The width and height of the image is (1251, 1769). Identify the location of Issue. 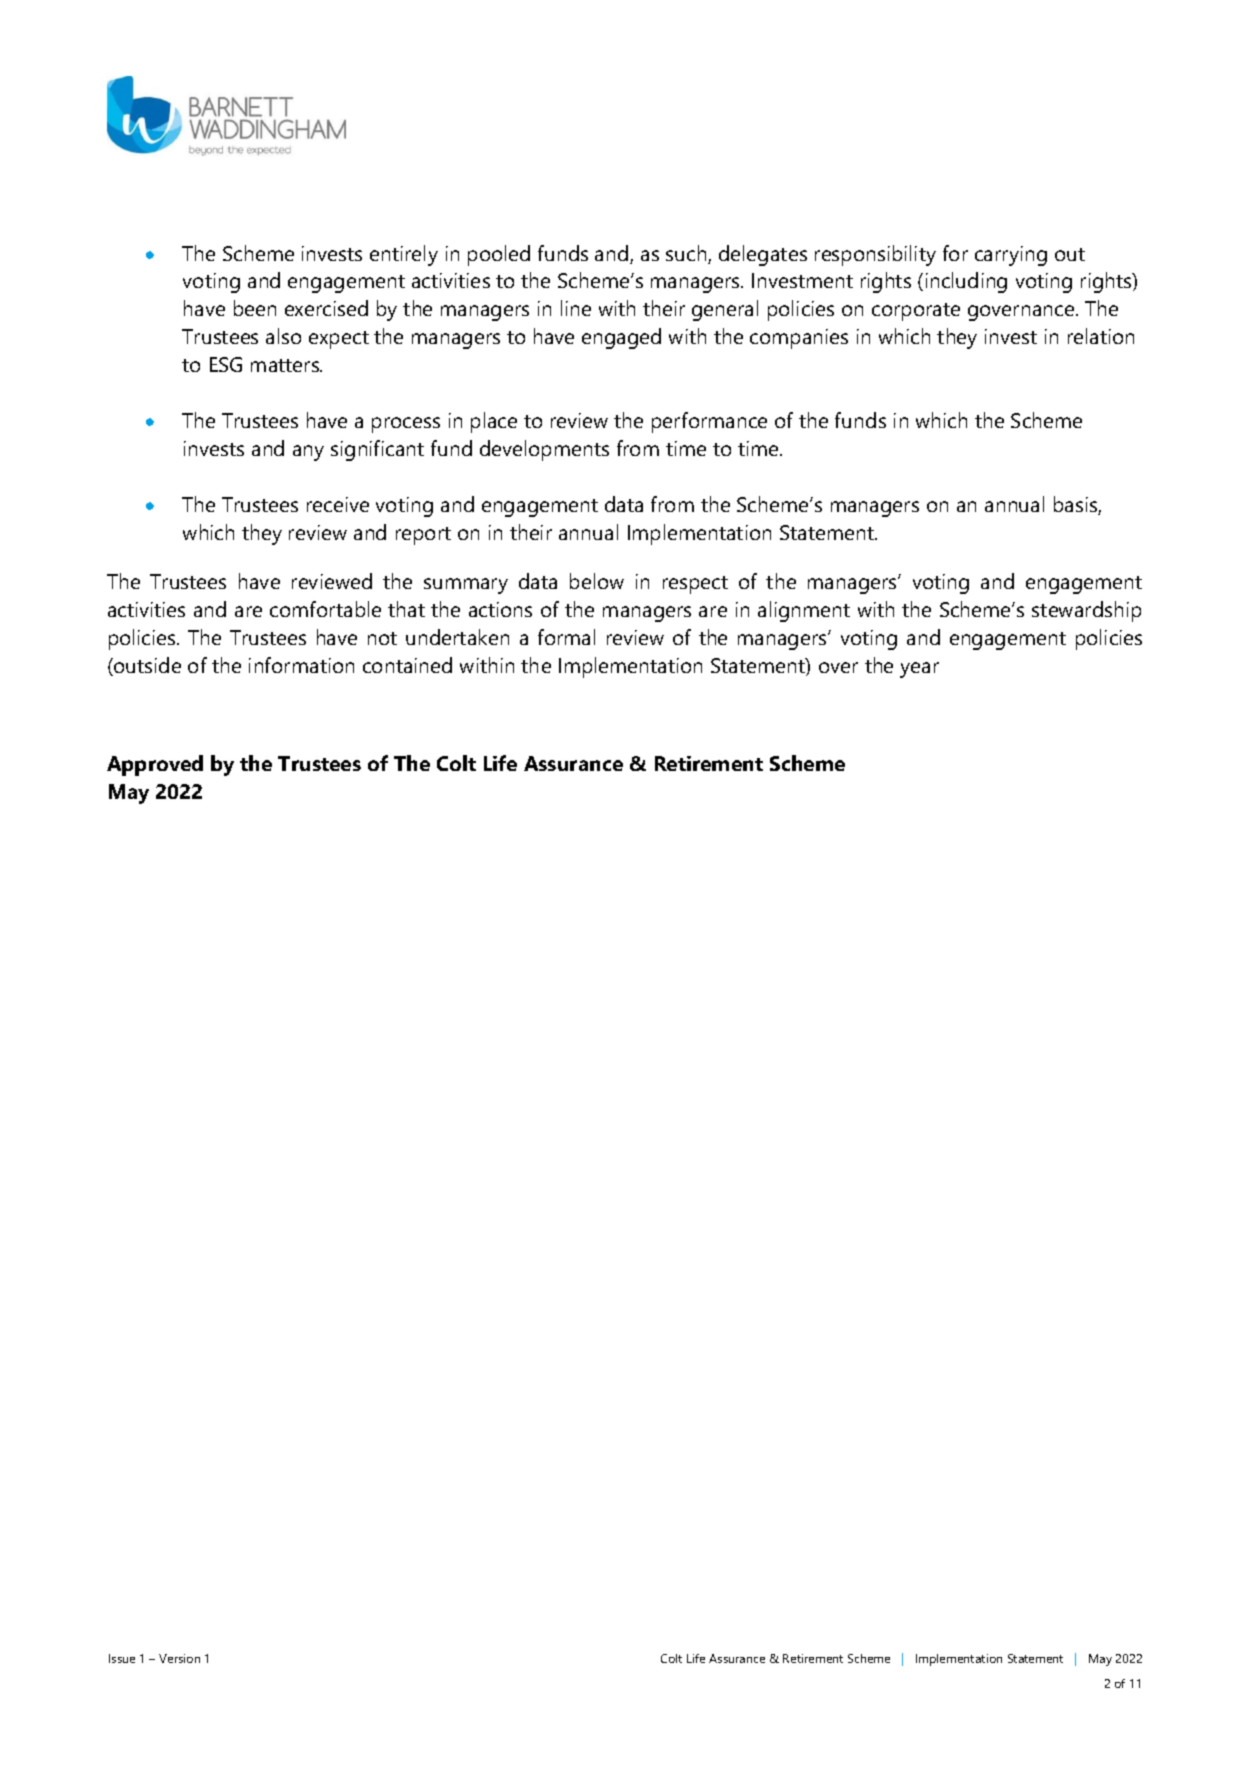
(122, 1658).
